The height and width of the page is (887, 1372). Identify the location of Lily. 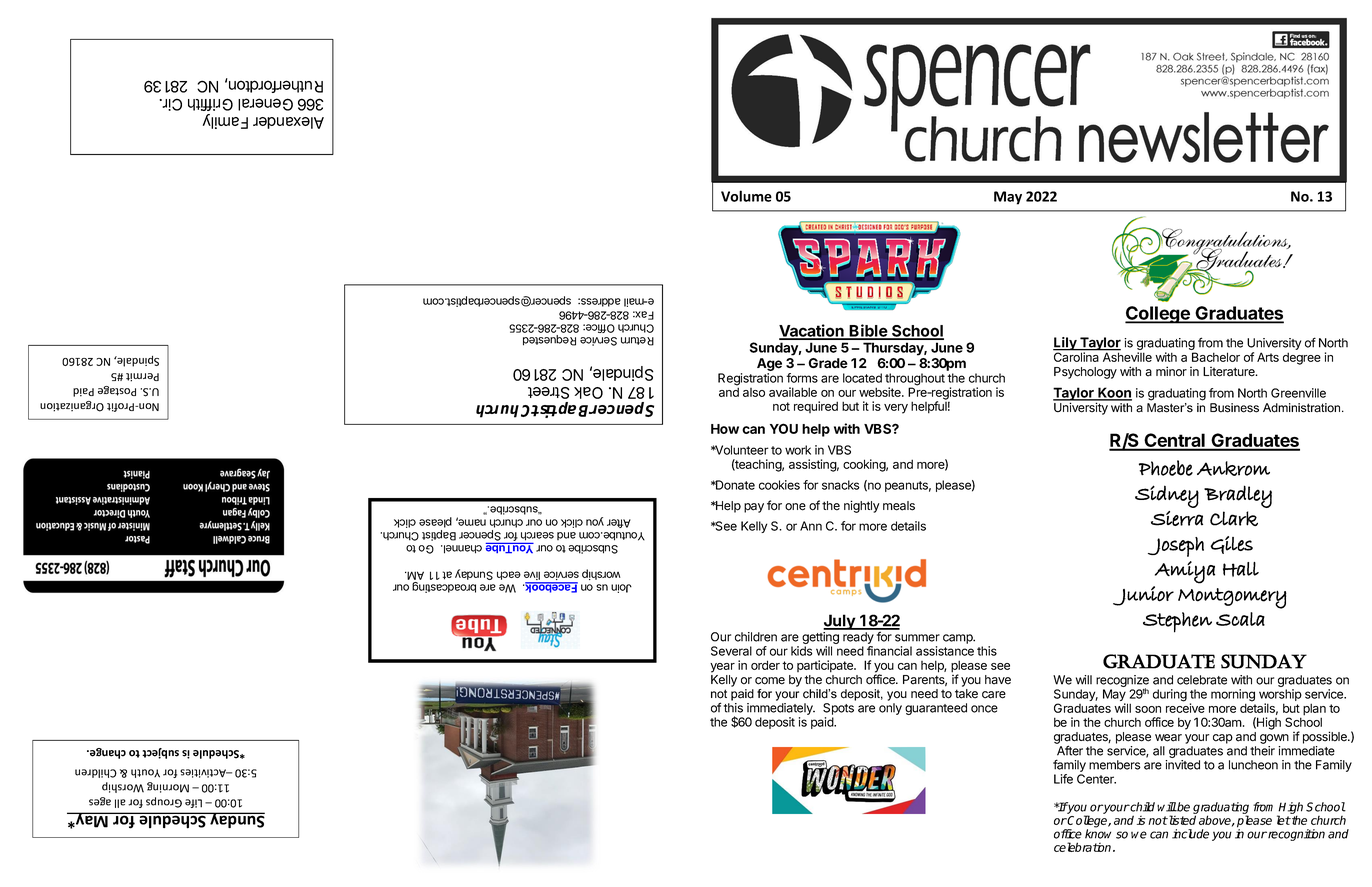
(1066, 345).
